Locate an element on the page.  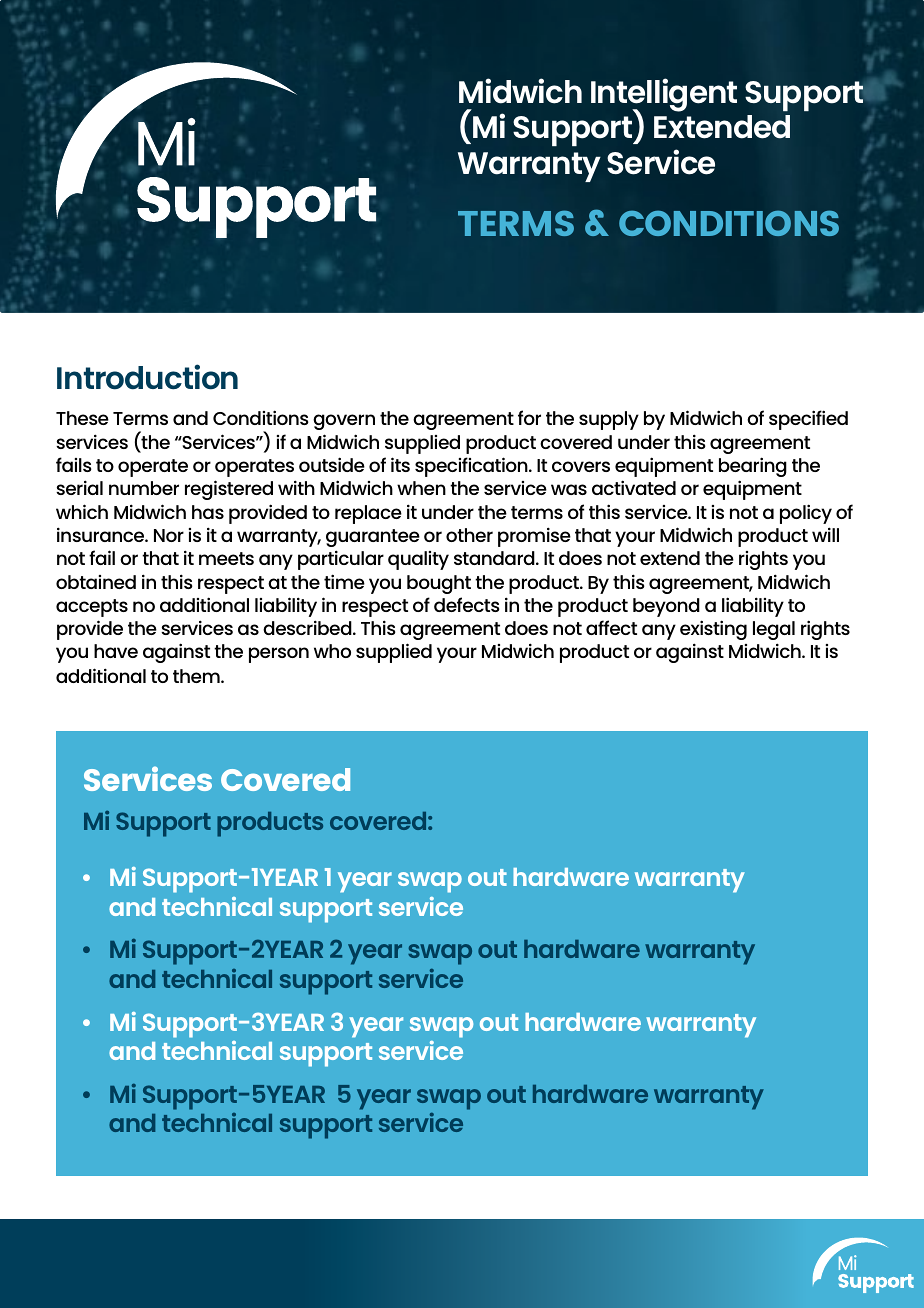
supply is located at coordinates (609, 420).
